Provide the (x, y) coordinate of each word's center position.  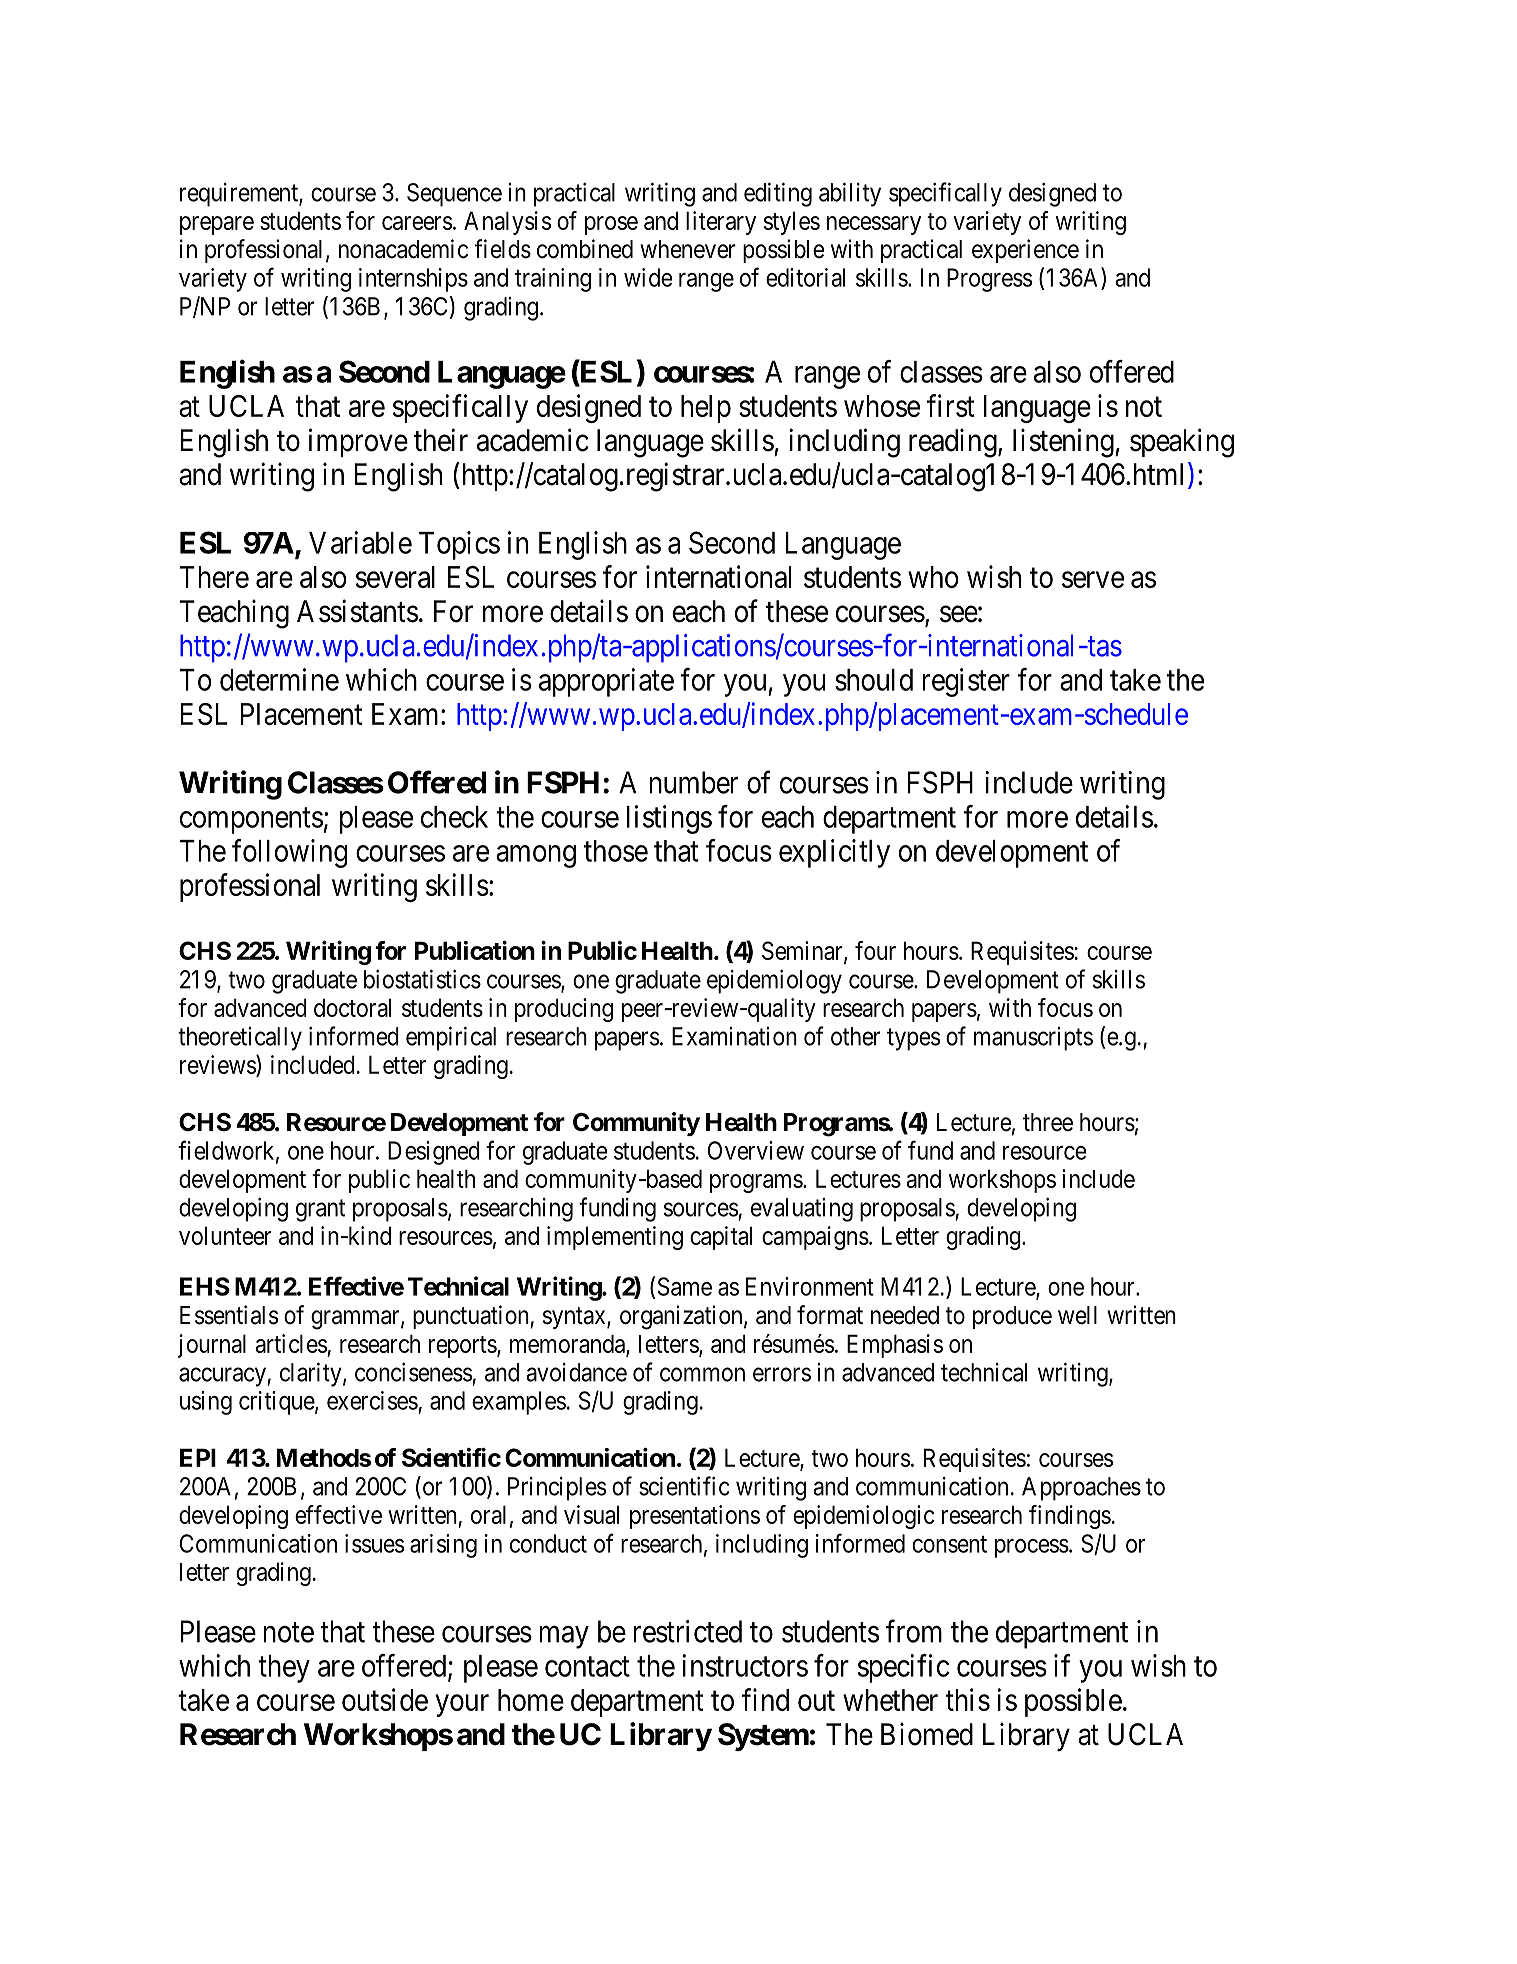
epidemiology (774, 982)
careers (417, 223)
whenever (688, 249)
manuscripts (1033, 1039)
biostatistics (422, 979)
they (284, 1669)
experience (1025, 251)
